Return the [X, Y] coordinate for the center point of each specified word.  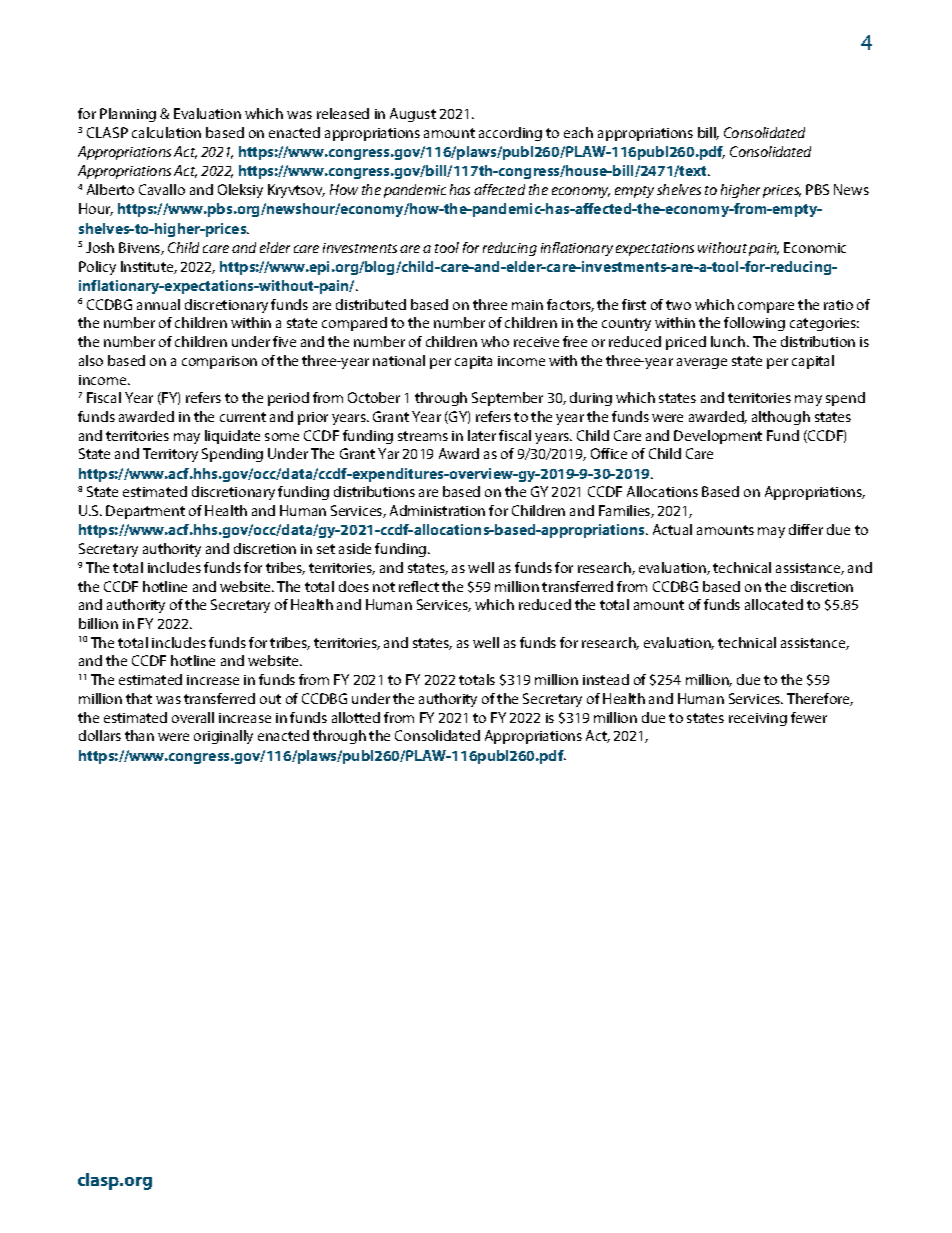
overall [193, 717]
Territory [170, 455]
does [354, 586]
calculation [166, 132]
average [702, 363]
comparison [219, 362]
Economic [815, 247]
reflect [419, 586]
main [527, 305]
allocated [774, 604]
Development [718, 437]
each [578, 132]
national [399, 360]
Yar [388, 453]
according [510, 134]
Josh [100, 247]
